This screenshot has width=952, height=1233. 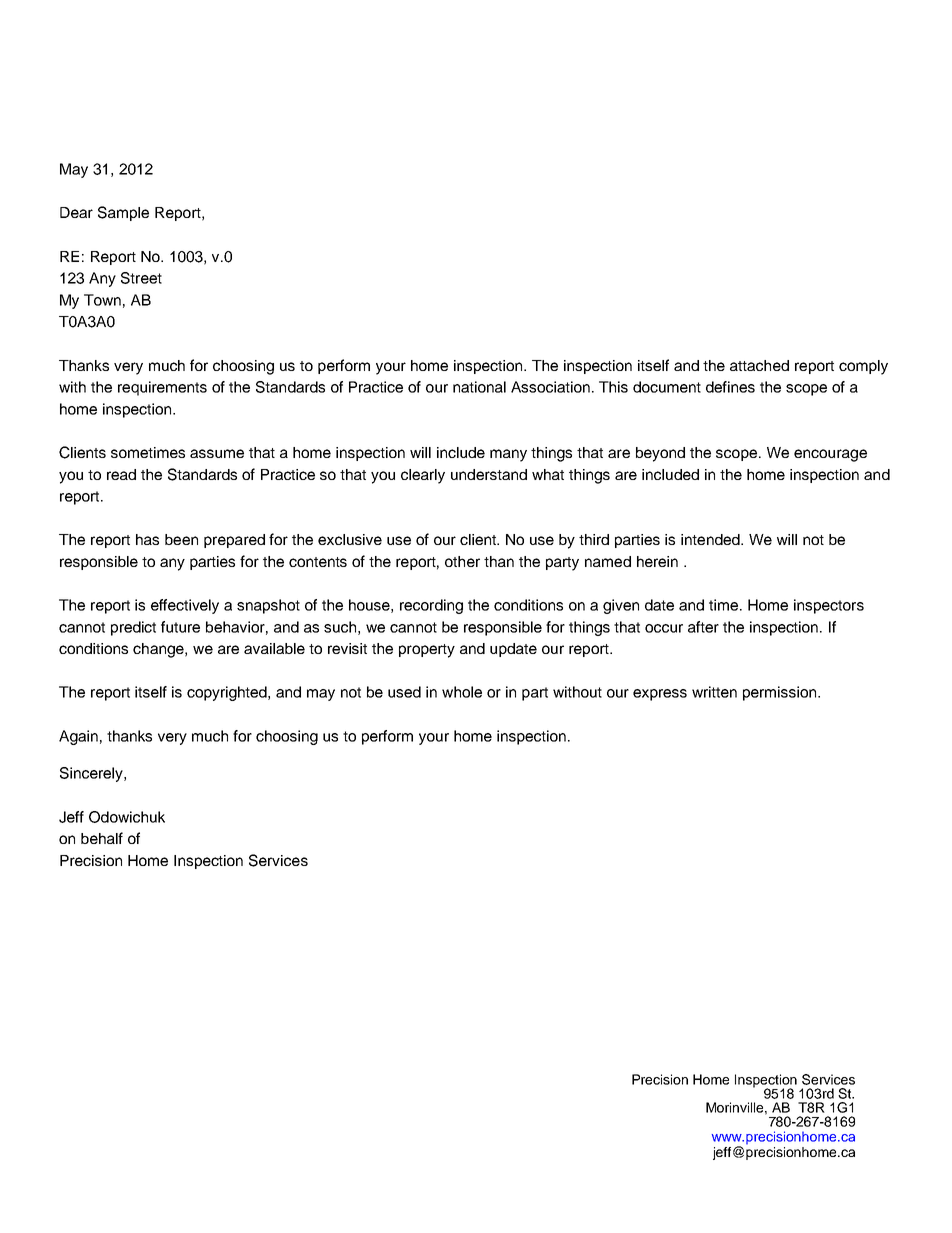 What do you see at coordinates (162, 388) in the screenshot?
I see `requirements` at bounding box center [162, 388].
